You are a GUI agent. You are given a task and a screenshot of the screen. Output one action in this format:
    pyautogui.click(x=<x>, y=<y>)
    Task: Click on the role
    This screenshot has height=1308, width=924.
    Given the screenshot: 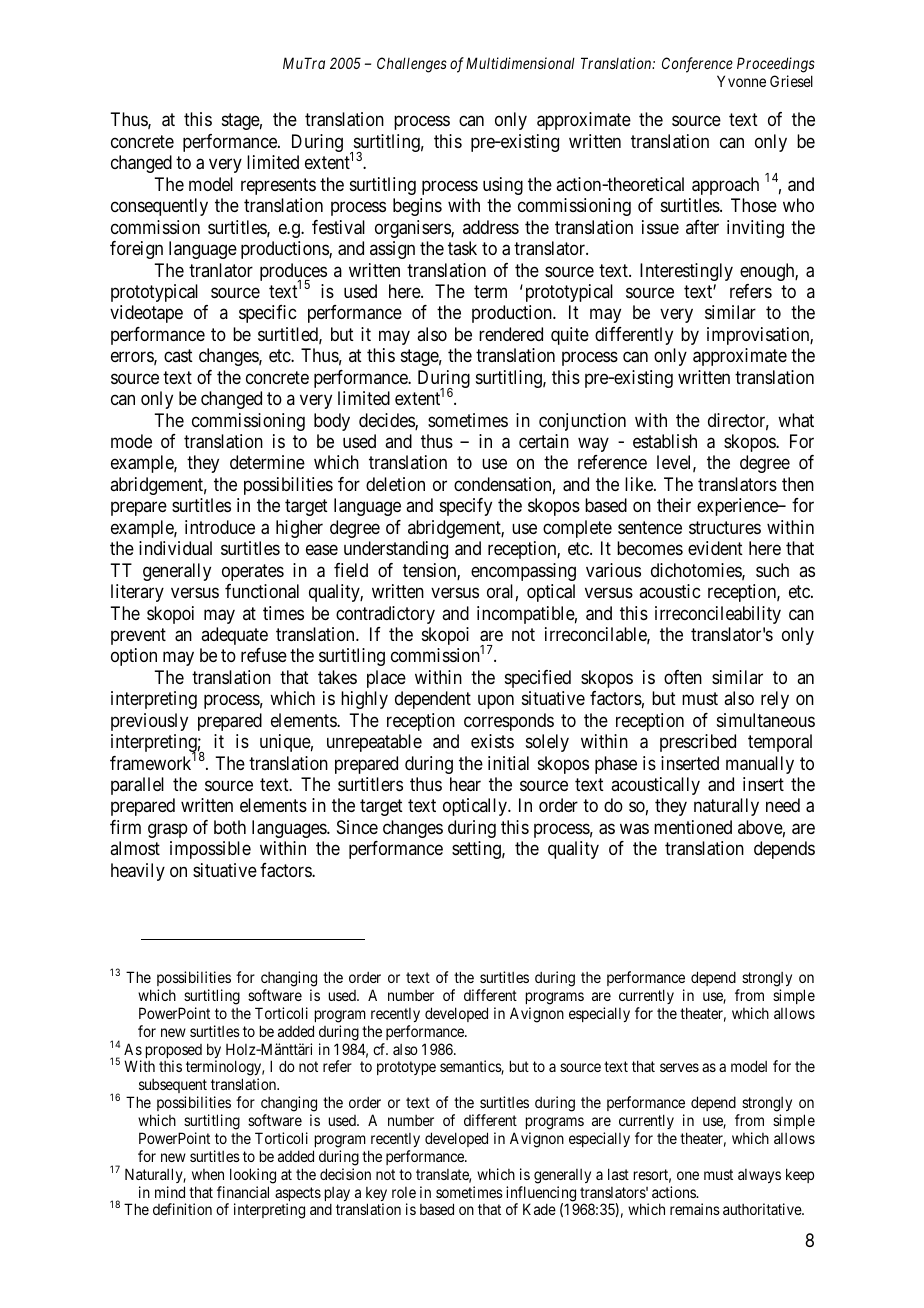 What is the action you would take?
    pyautogui.click(x=404, y=1192)
